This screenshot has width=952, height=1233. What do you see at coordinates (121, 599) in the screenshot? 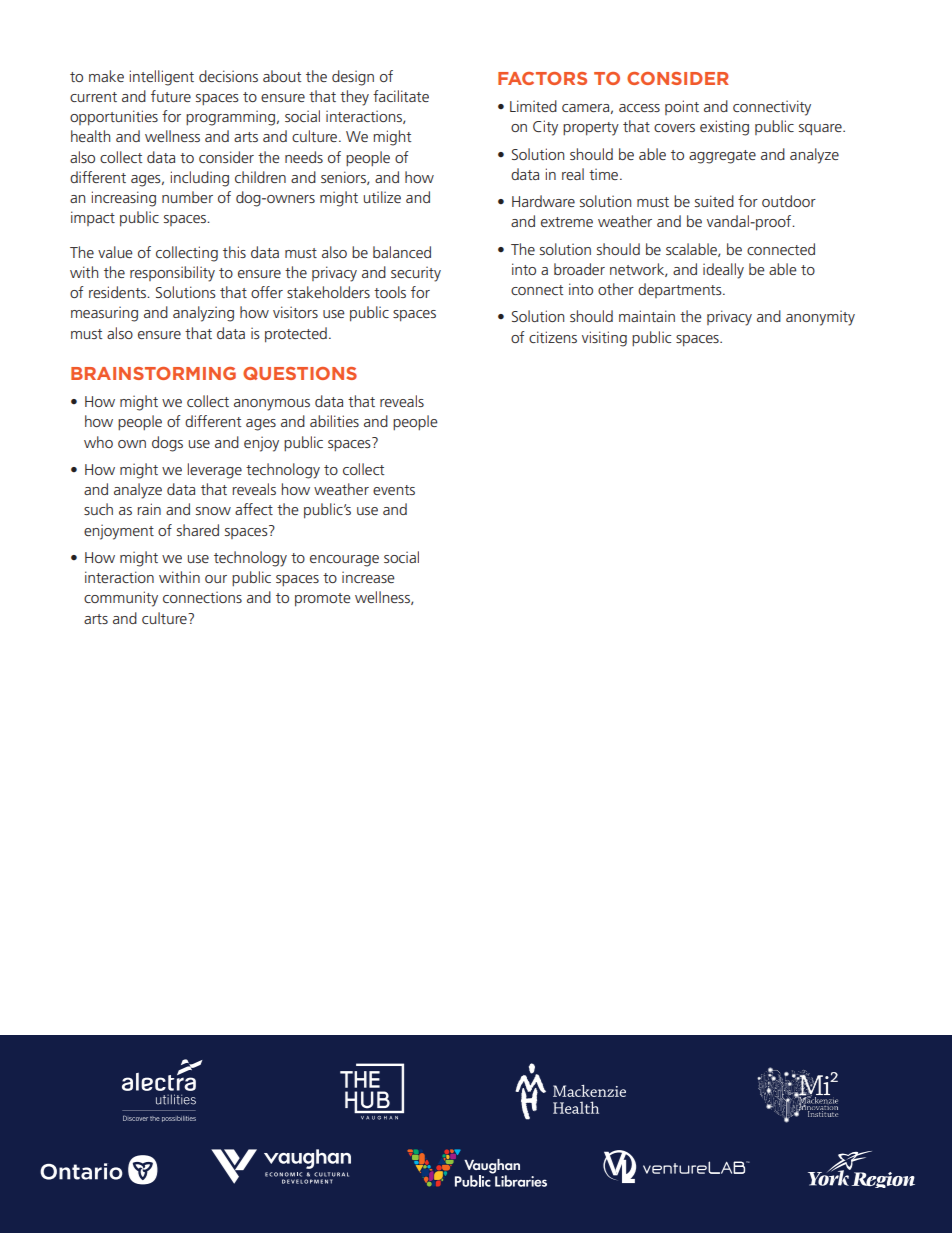
I see `community` at bounding box center [121, 599].
